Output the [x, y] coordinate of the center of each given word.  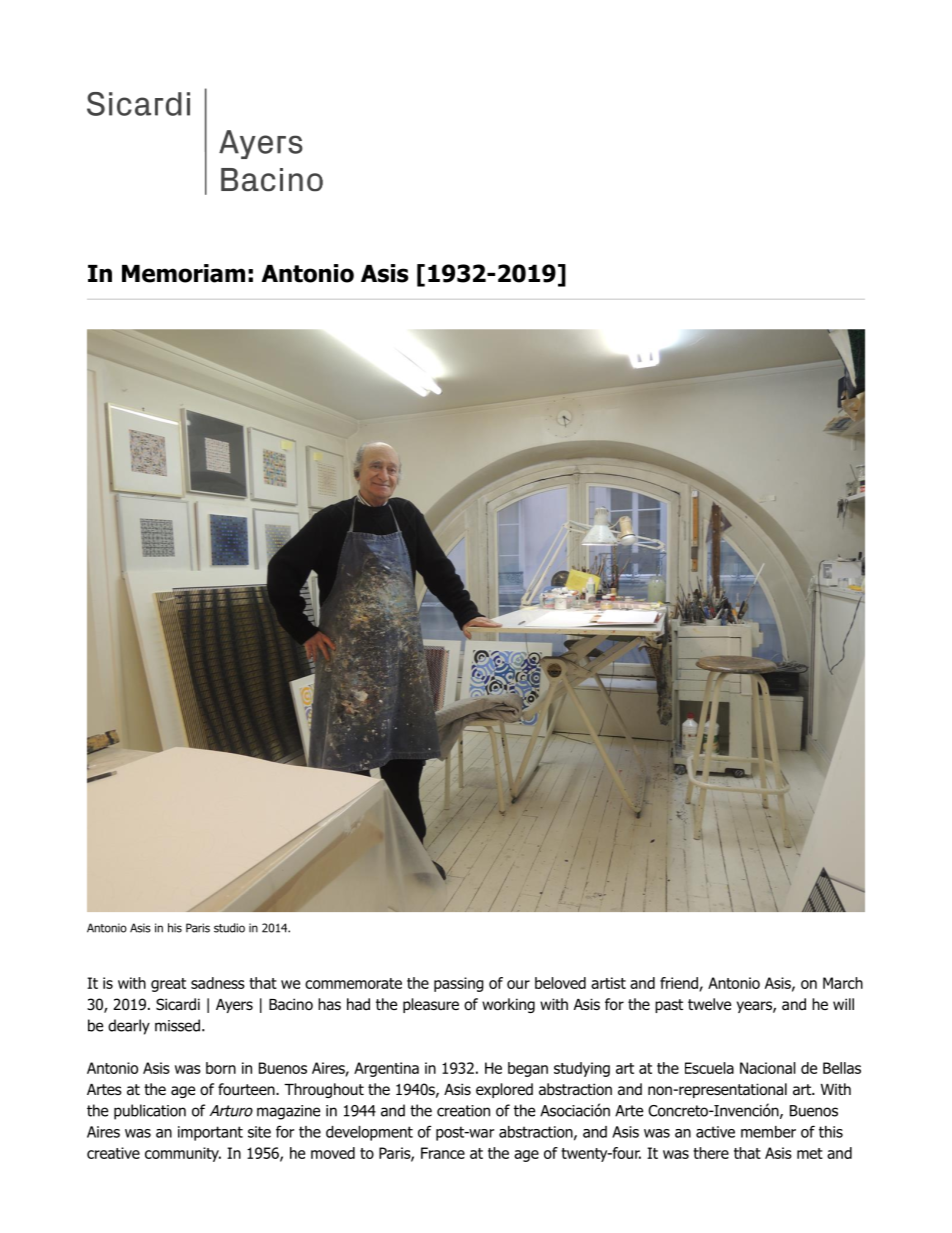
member [768, 1132]
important [210, 1133]
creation [463, 1111]
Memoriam [183, 273]
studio [229, 928]
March [843, 983]
